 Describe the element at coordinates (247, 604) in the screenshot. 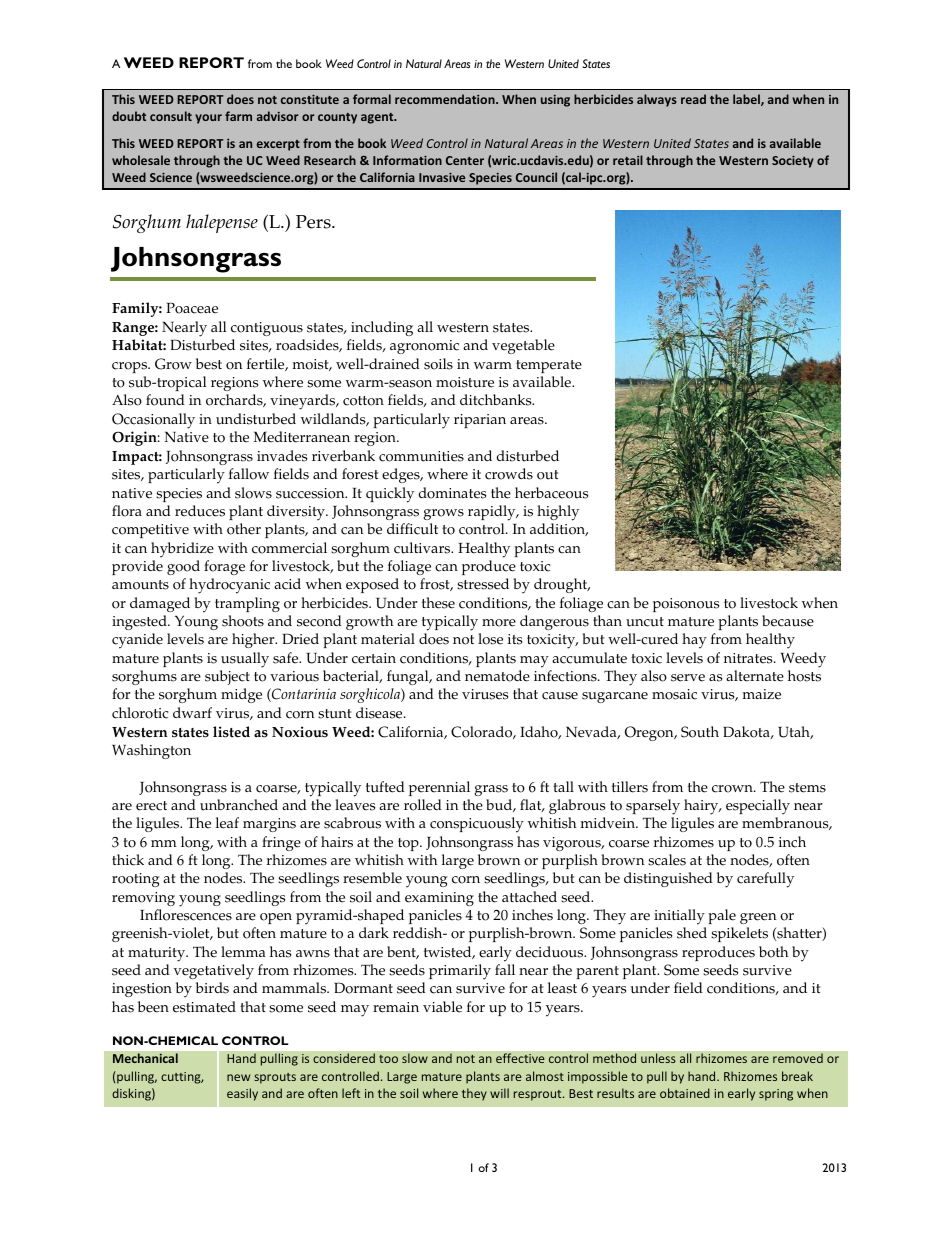

I see `trampling` at that location.
